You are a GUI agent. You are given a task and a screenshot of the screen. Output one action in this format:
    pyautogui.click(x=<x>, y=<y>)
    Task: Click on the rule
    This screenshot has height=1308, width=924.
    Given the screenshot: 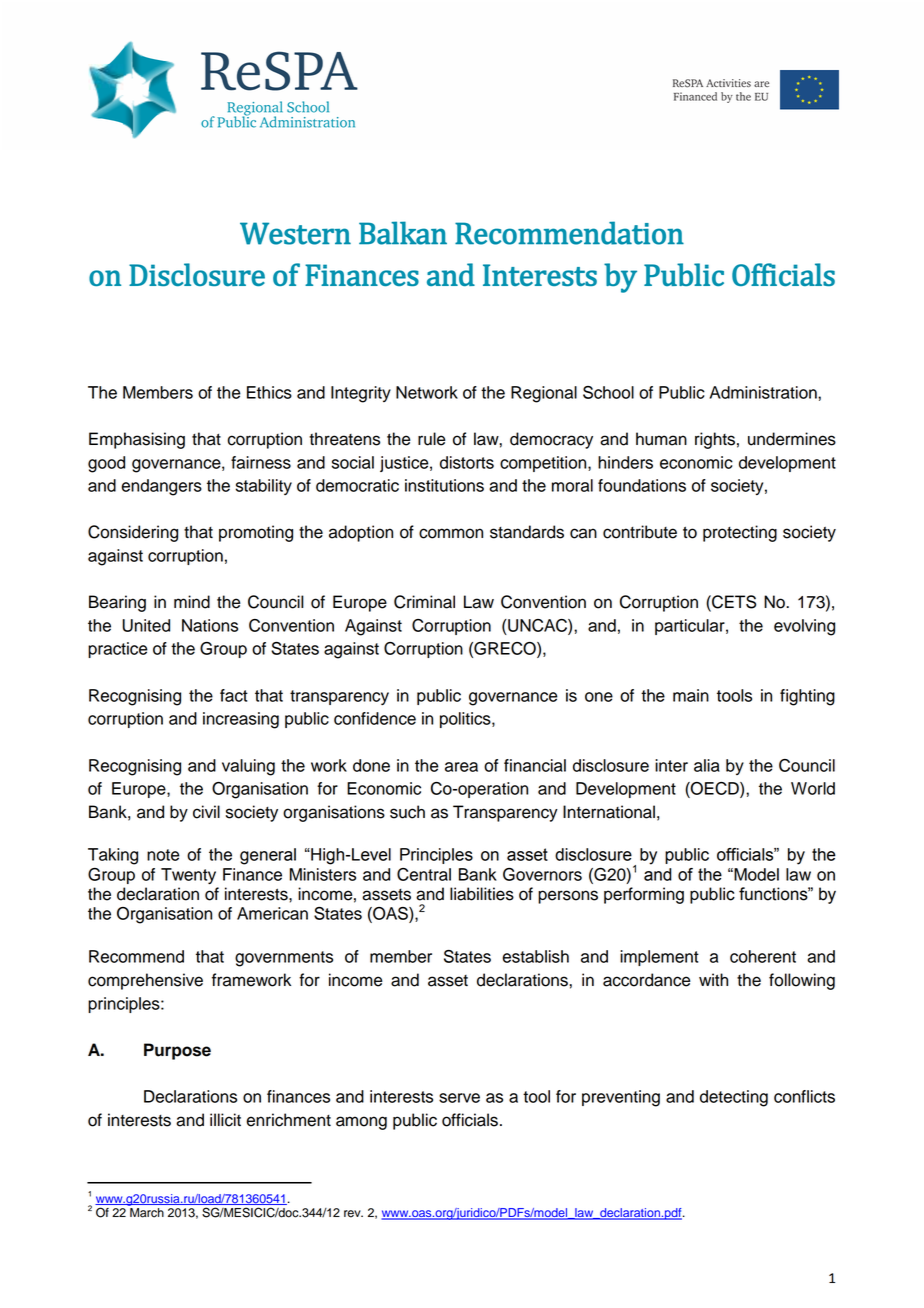 What is the action you would take?
    pyautogui.click(x=432, y=439)
